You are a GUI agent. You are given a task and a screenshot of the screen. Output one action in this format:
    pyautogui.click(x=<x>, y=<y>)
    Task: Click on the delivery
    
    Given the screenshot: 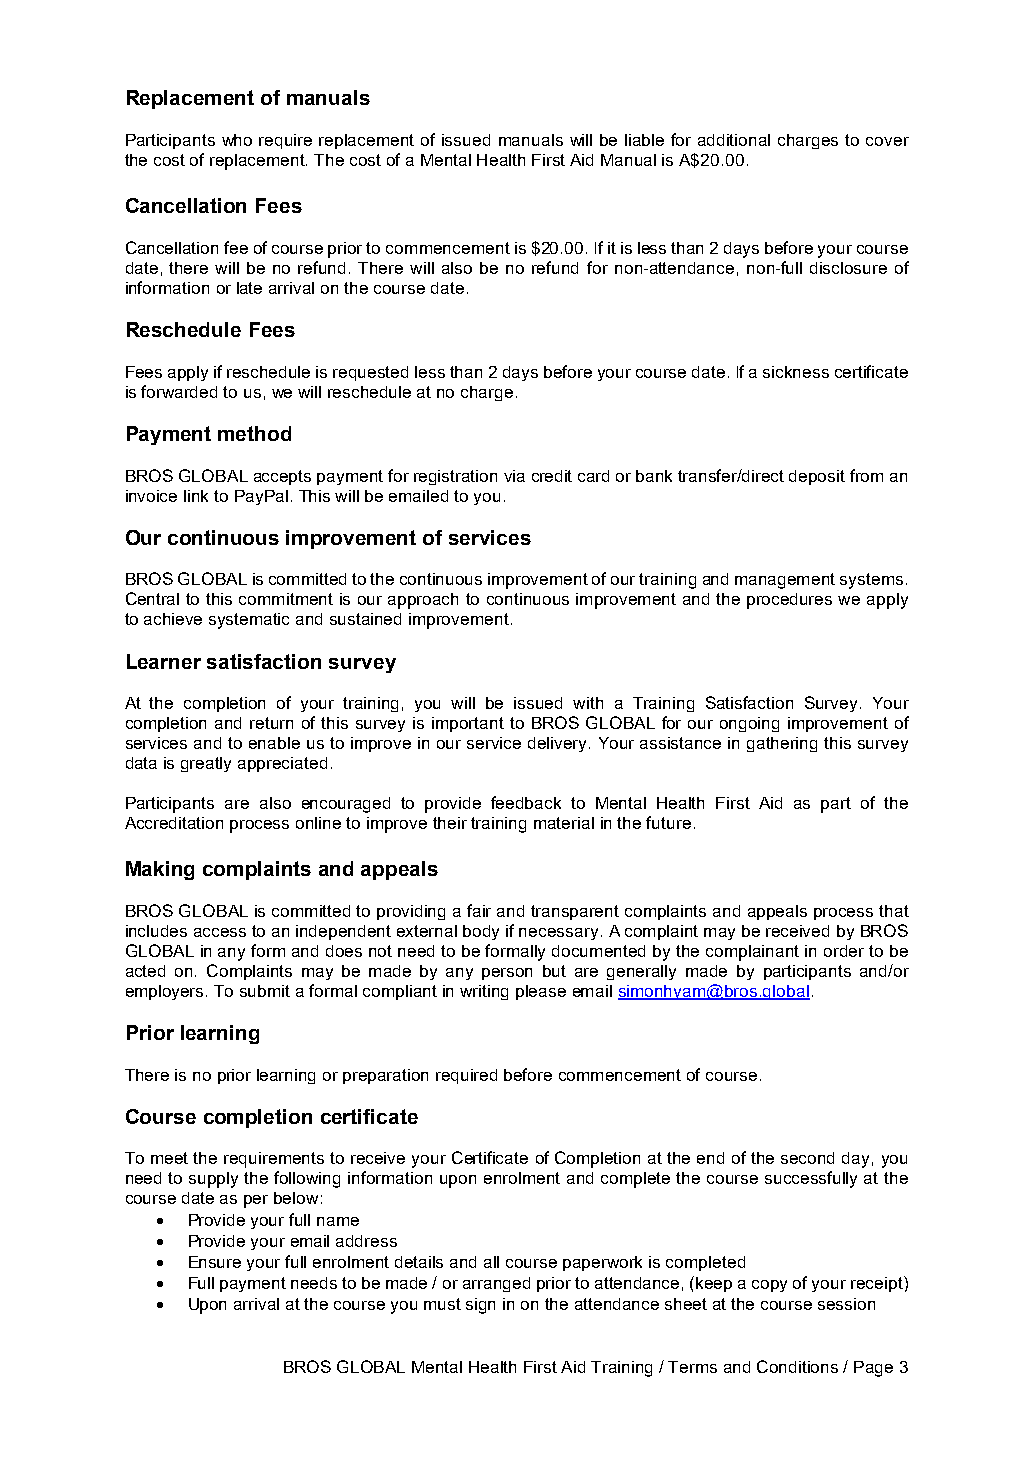 What is the action you would take?
    pyautogui.click(x=559, y=744)
